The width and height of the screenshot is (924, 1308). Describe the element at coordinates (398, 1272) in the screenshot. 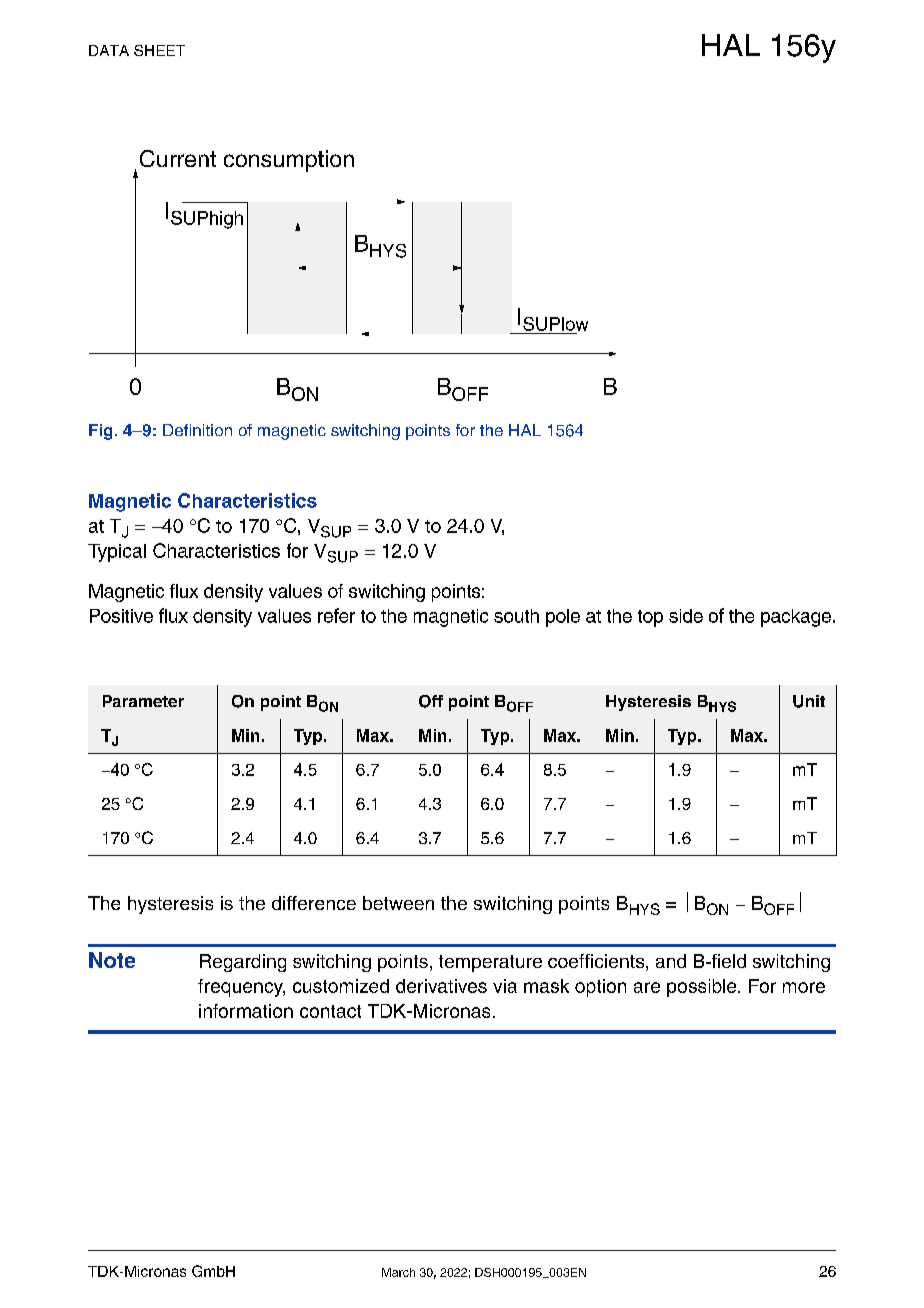

I see `March` at that location.
